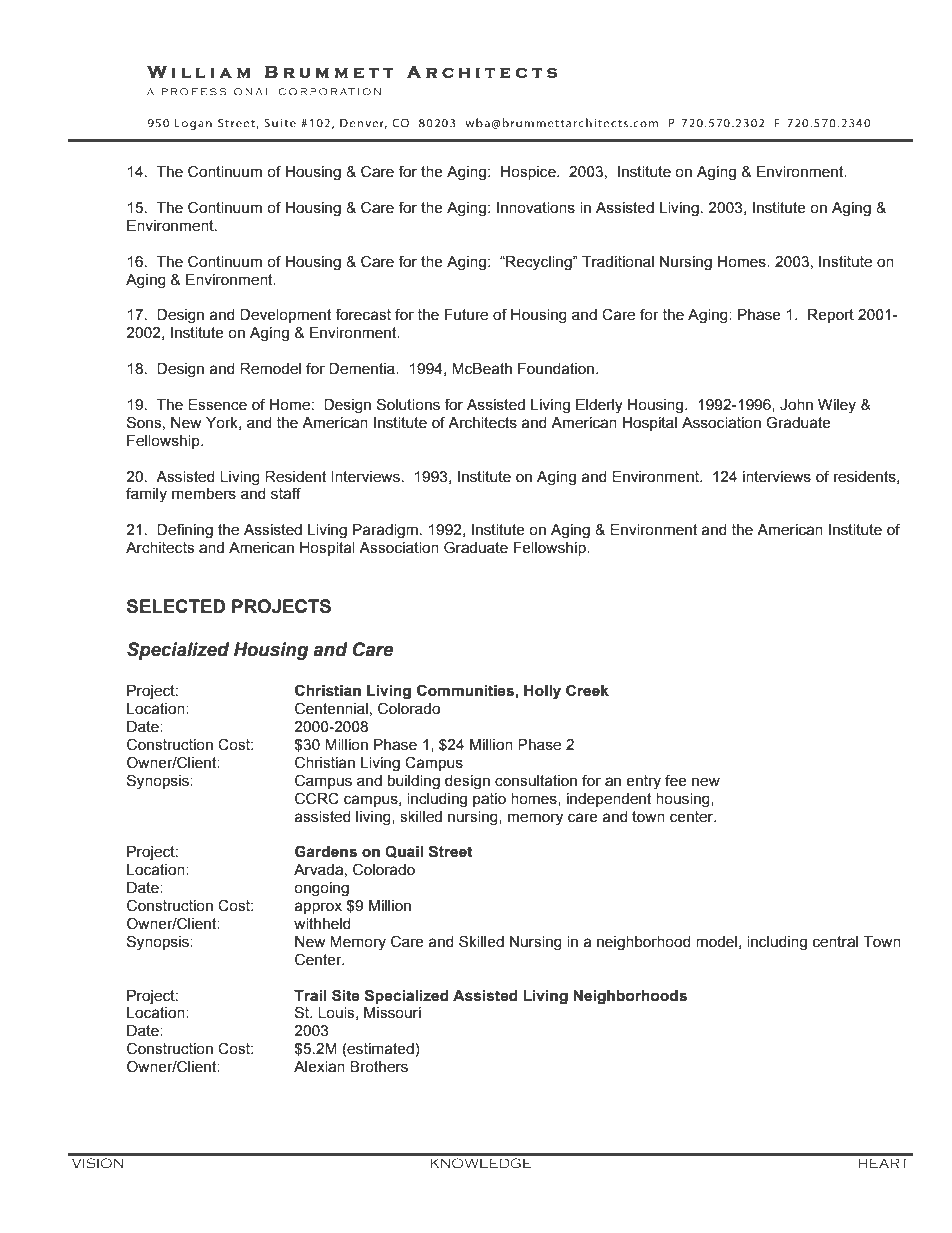  I want to click on Centennial, so click(331, 708).
